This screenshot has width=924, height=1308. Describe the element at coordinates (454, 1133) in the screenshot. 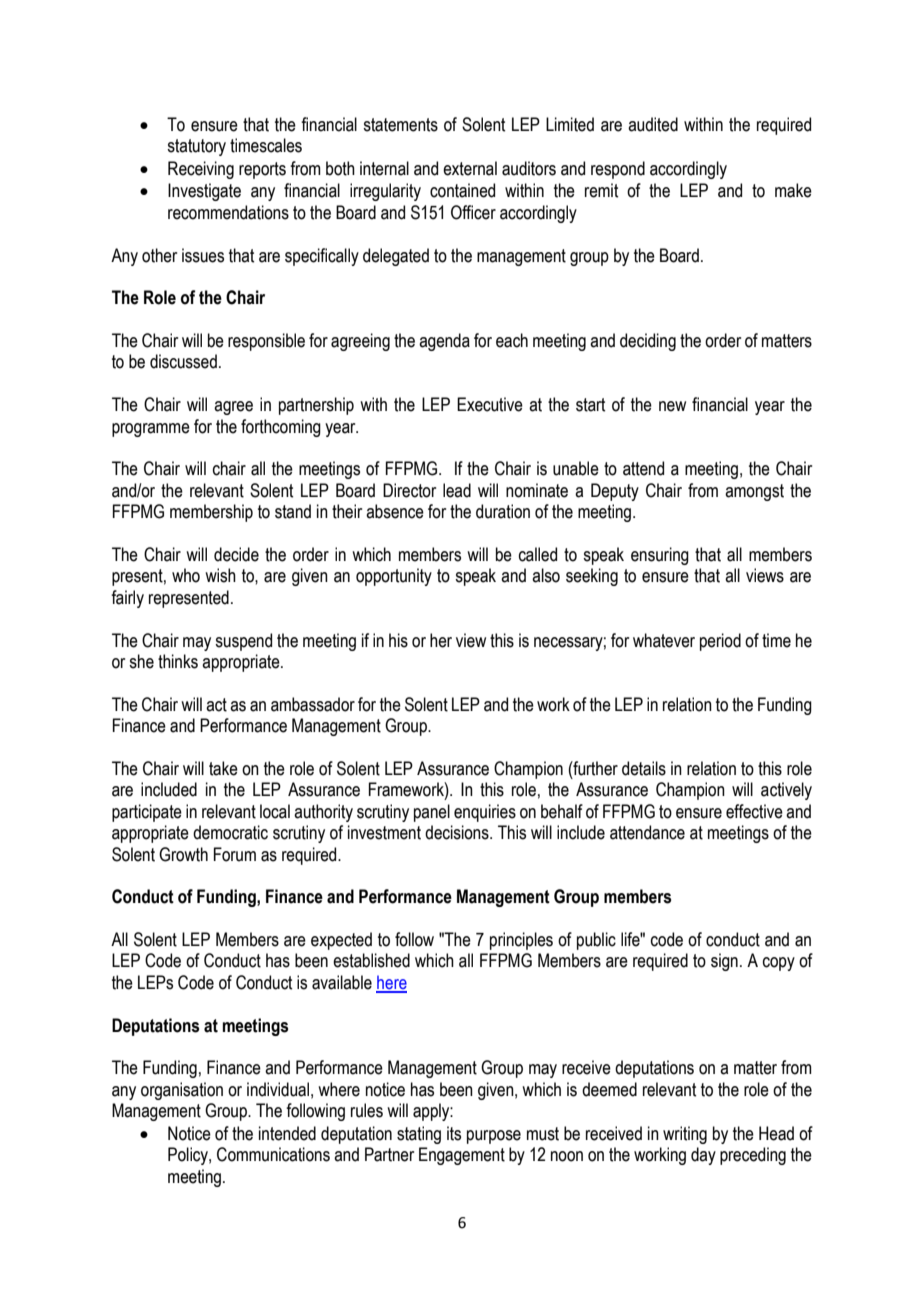

I see `its` at that location.
